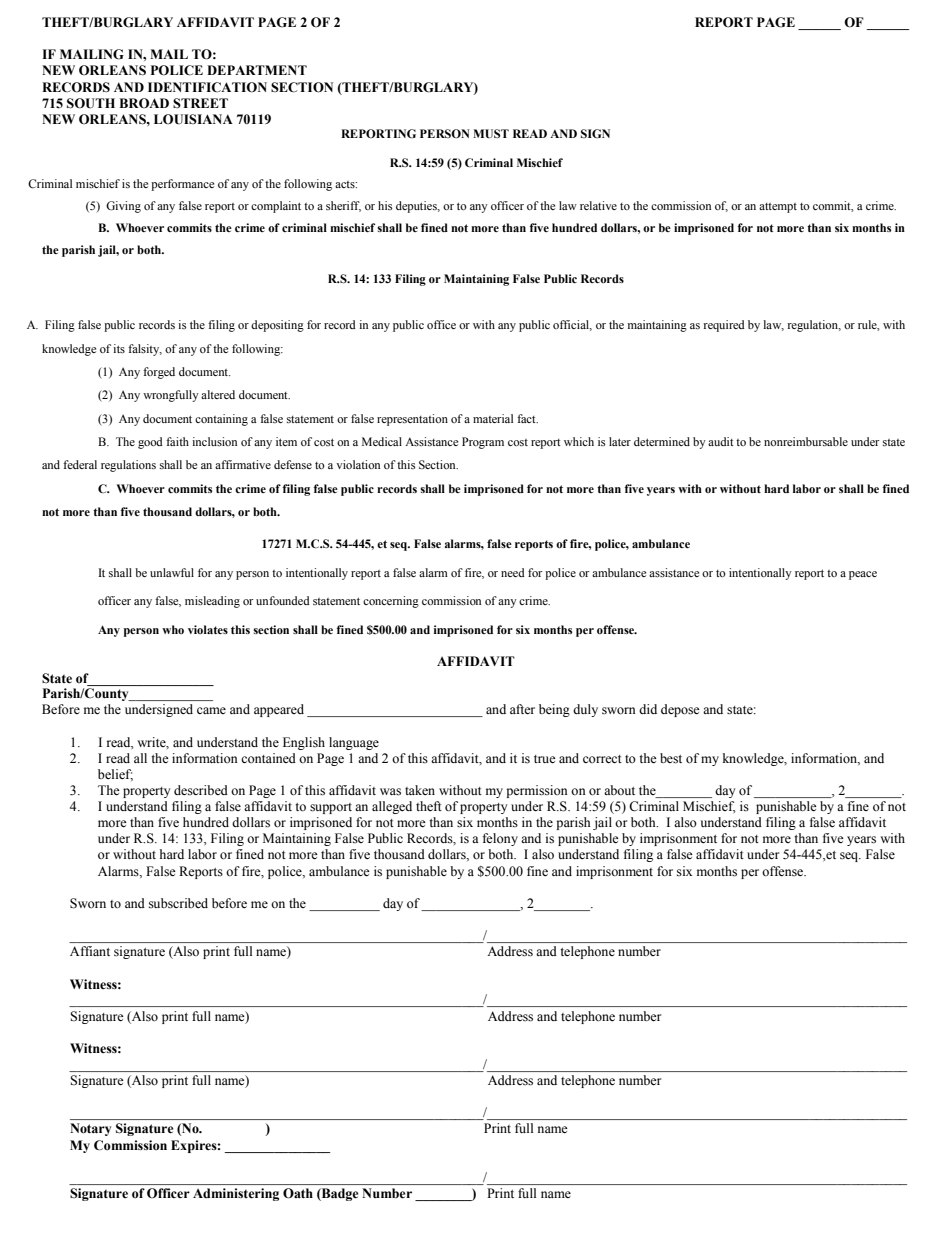 The height and width of the screenshot is (1233, 952). What do you see at coordinates (522, 709) in the screenshot?
I see `after` at bounding box center [522, 709].
